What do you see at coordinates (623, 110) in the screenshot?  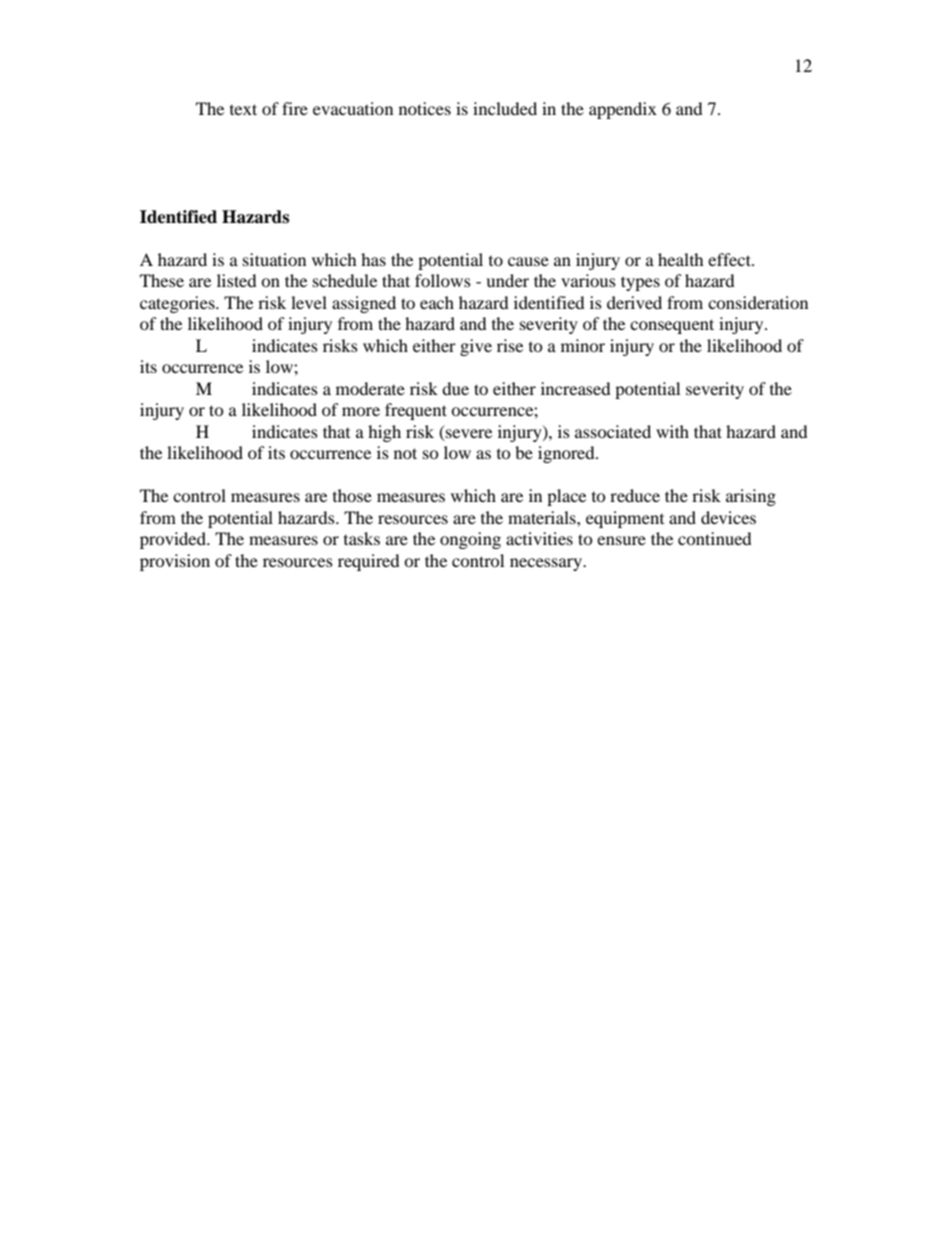 I see `appendix` at bounding box center [623, 110].
